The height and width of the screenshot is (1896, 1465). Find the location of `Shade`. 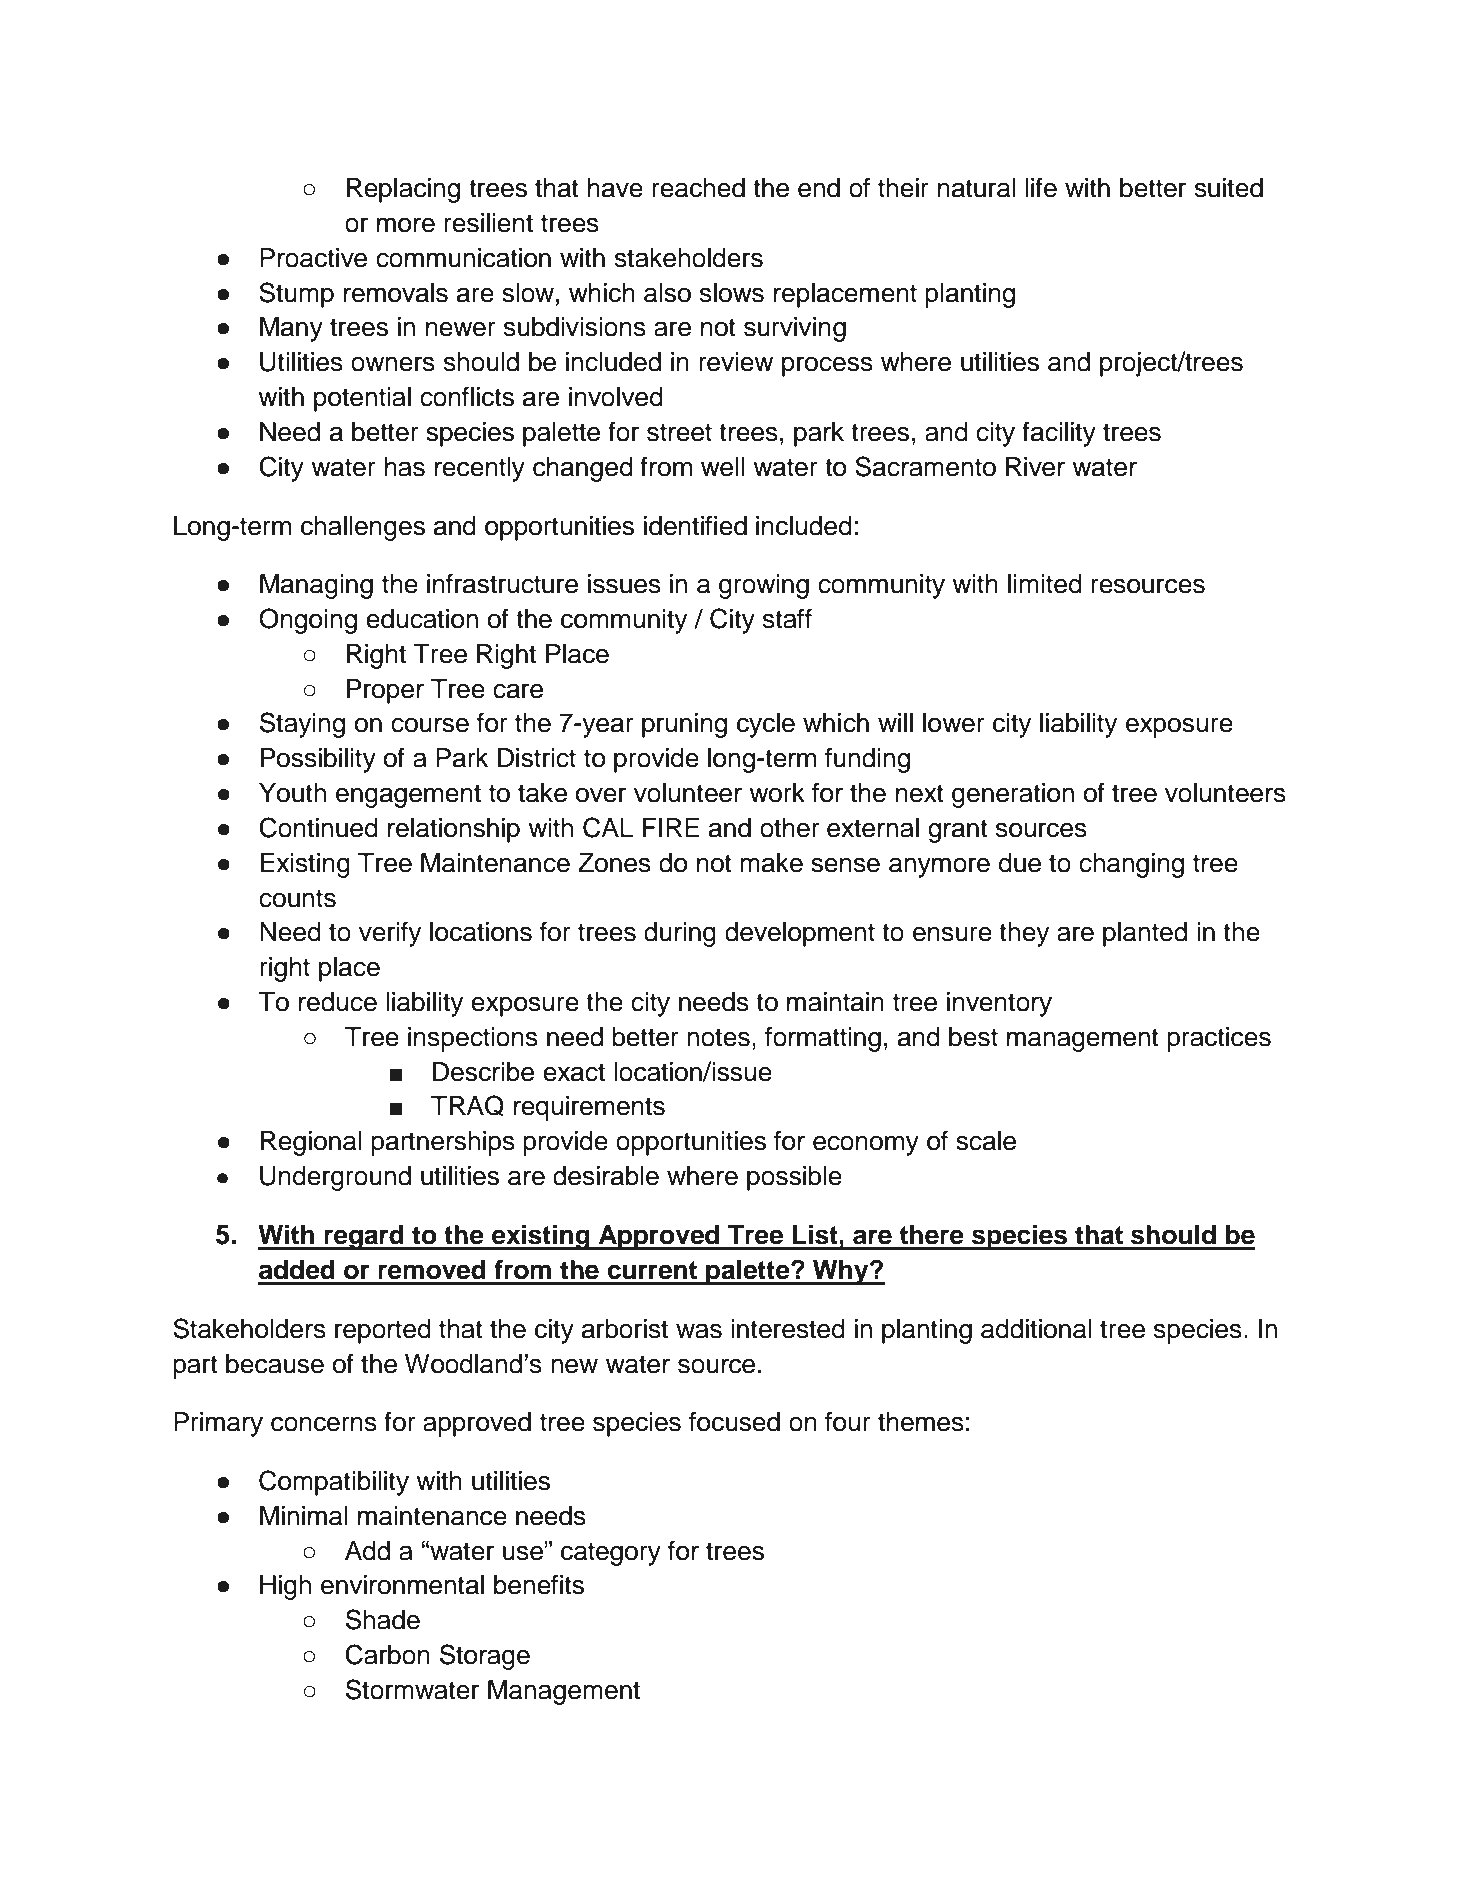

Shade is located at coordinates (383, 1619).
